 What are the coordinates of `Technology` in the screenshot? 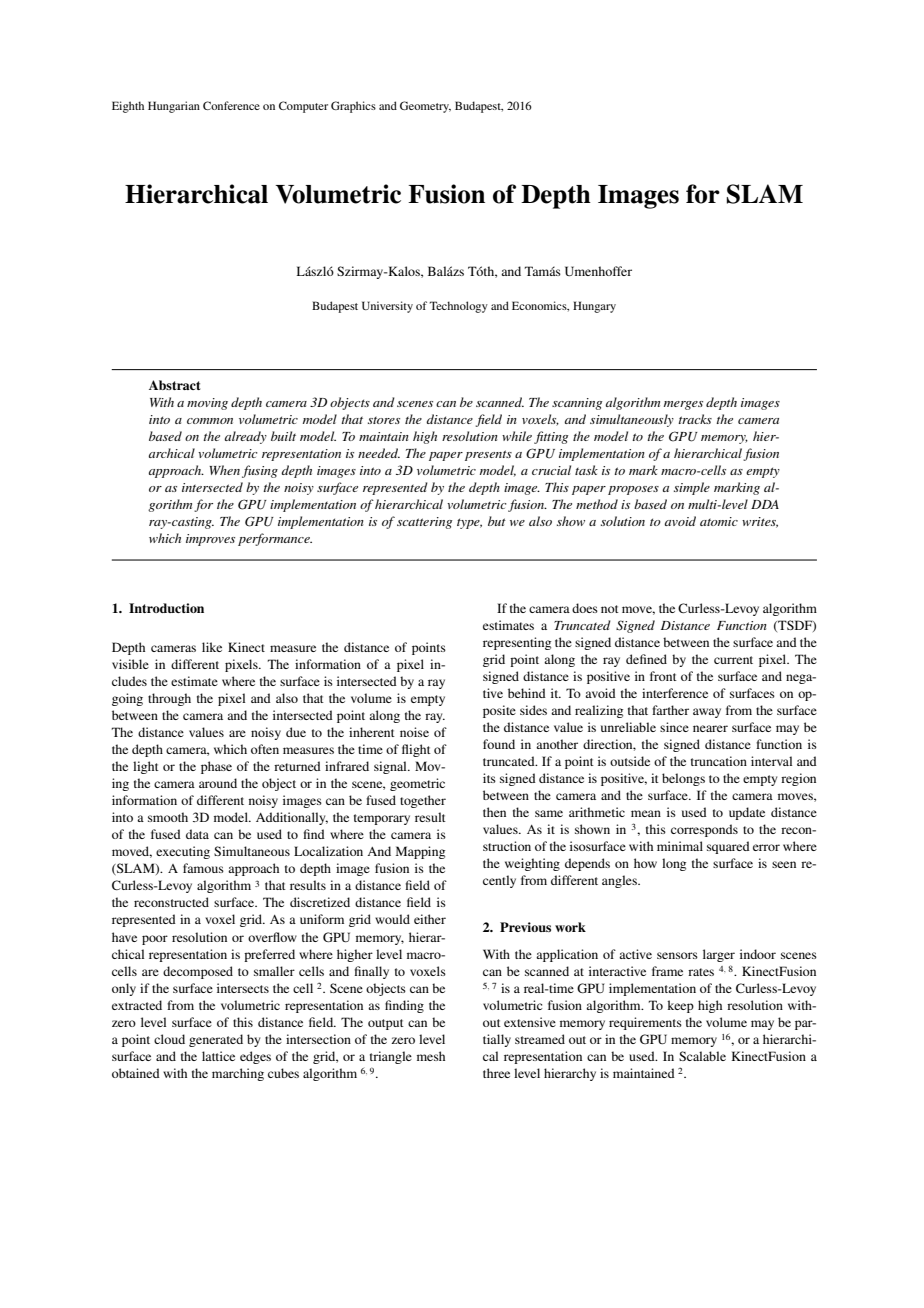 It's located at (458, 307).
